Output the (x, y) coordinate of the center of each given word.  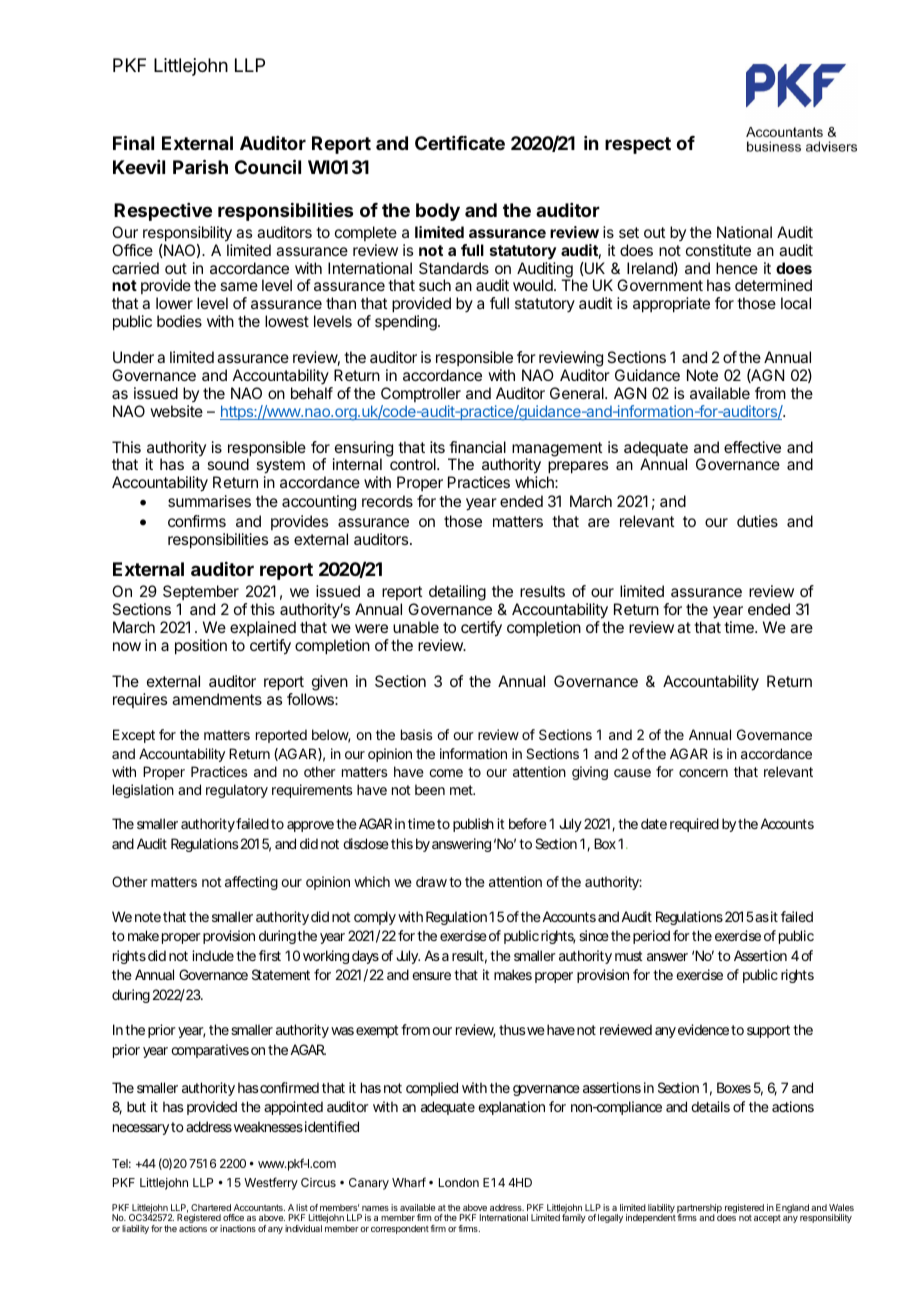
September (201, 592)
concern (703, 773)
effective (752, 447)
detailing (457, 593)
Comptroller (421, 394)
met (462, 790)
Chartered (211, 1207)
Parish (200, 166)
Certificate (460, 143)
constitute (718, 250)
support (770, 1031)
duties (757, 521)
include (213, 955)
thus (512, 1029)
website (176, 411)
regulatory (237, 791)
